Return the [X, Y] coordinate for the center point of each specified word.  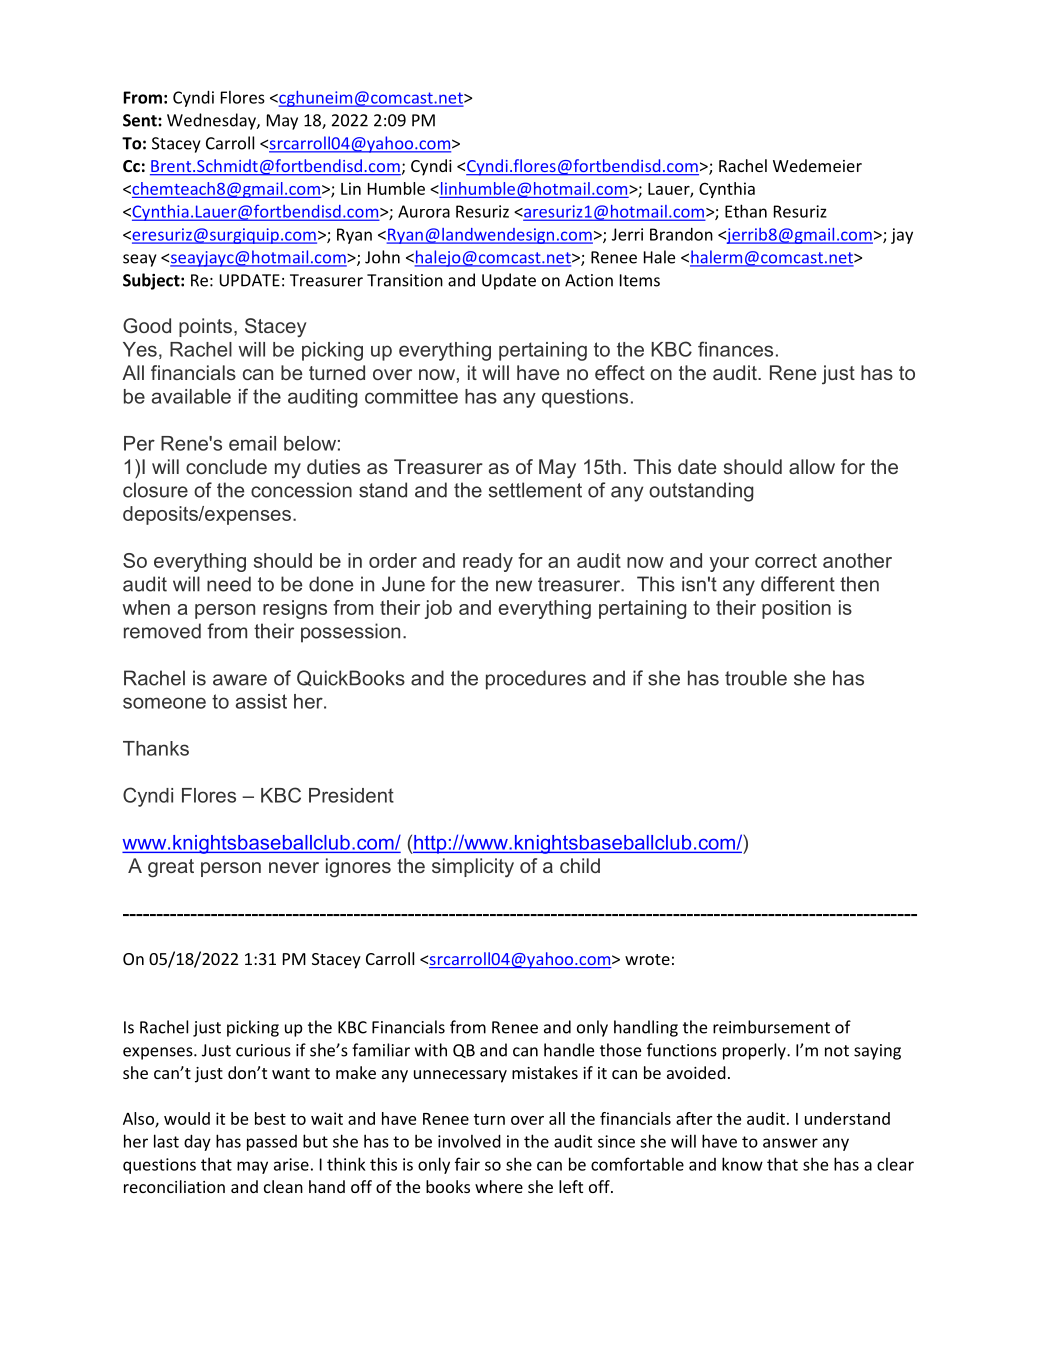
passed [272, 1143]
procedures [536, 680]
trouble [756, 678]
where [499, 1186]
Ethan [746, 211]
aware [240, 680]
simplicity [473, 868]
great [171, 868]
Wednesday [212, 121]
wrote [647, 959]
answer [790, 1143]
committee [411, 396]
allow [812, 466]
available [191, 396]
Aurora [424, 211]
